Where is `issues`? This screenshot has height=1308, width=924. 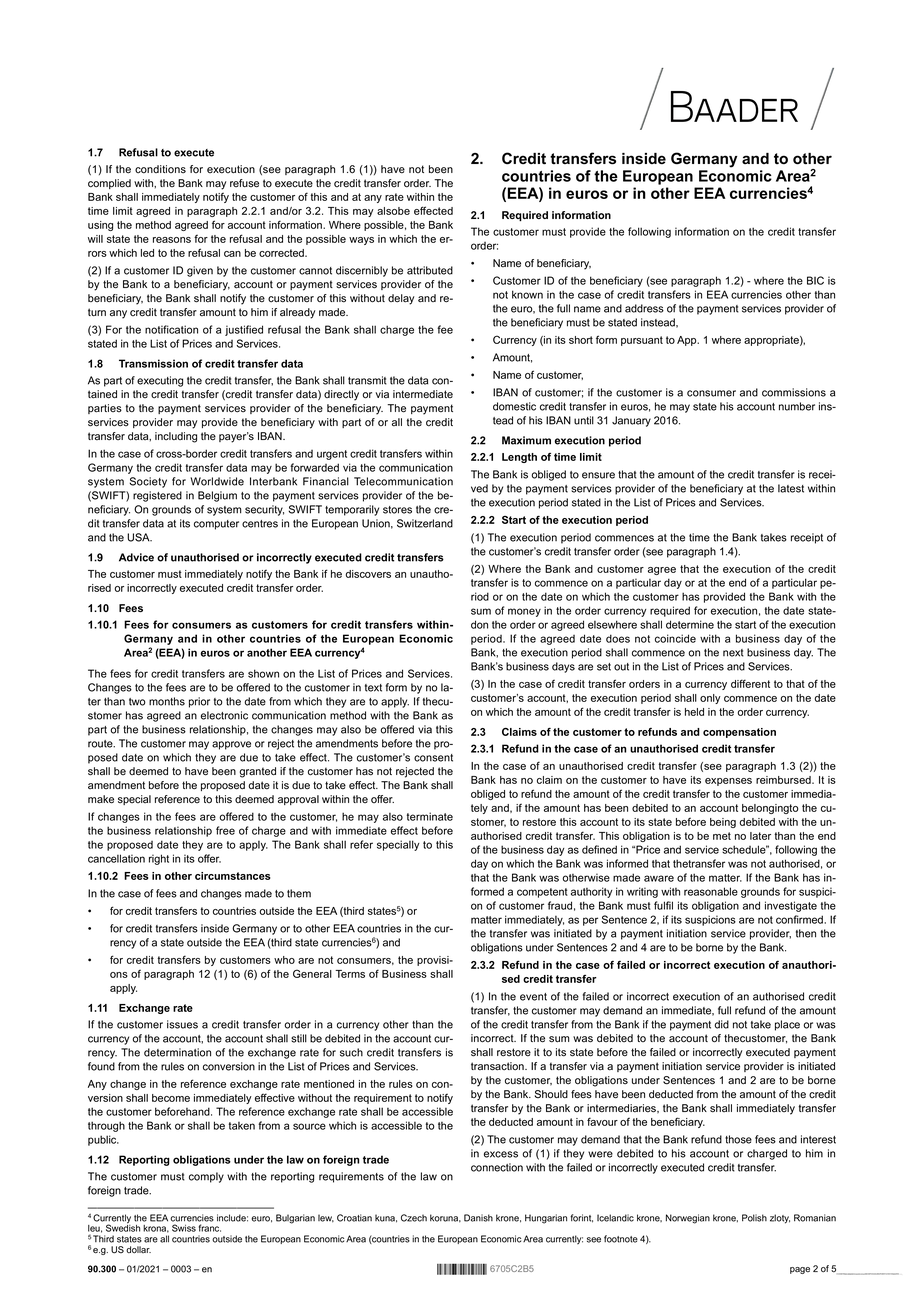 issues is located at coordinates (182, 1024).
